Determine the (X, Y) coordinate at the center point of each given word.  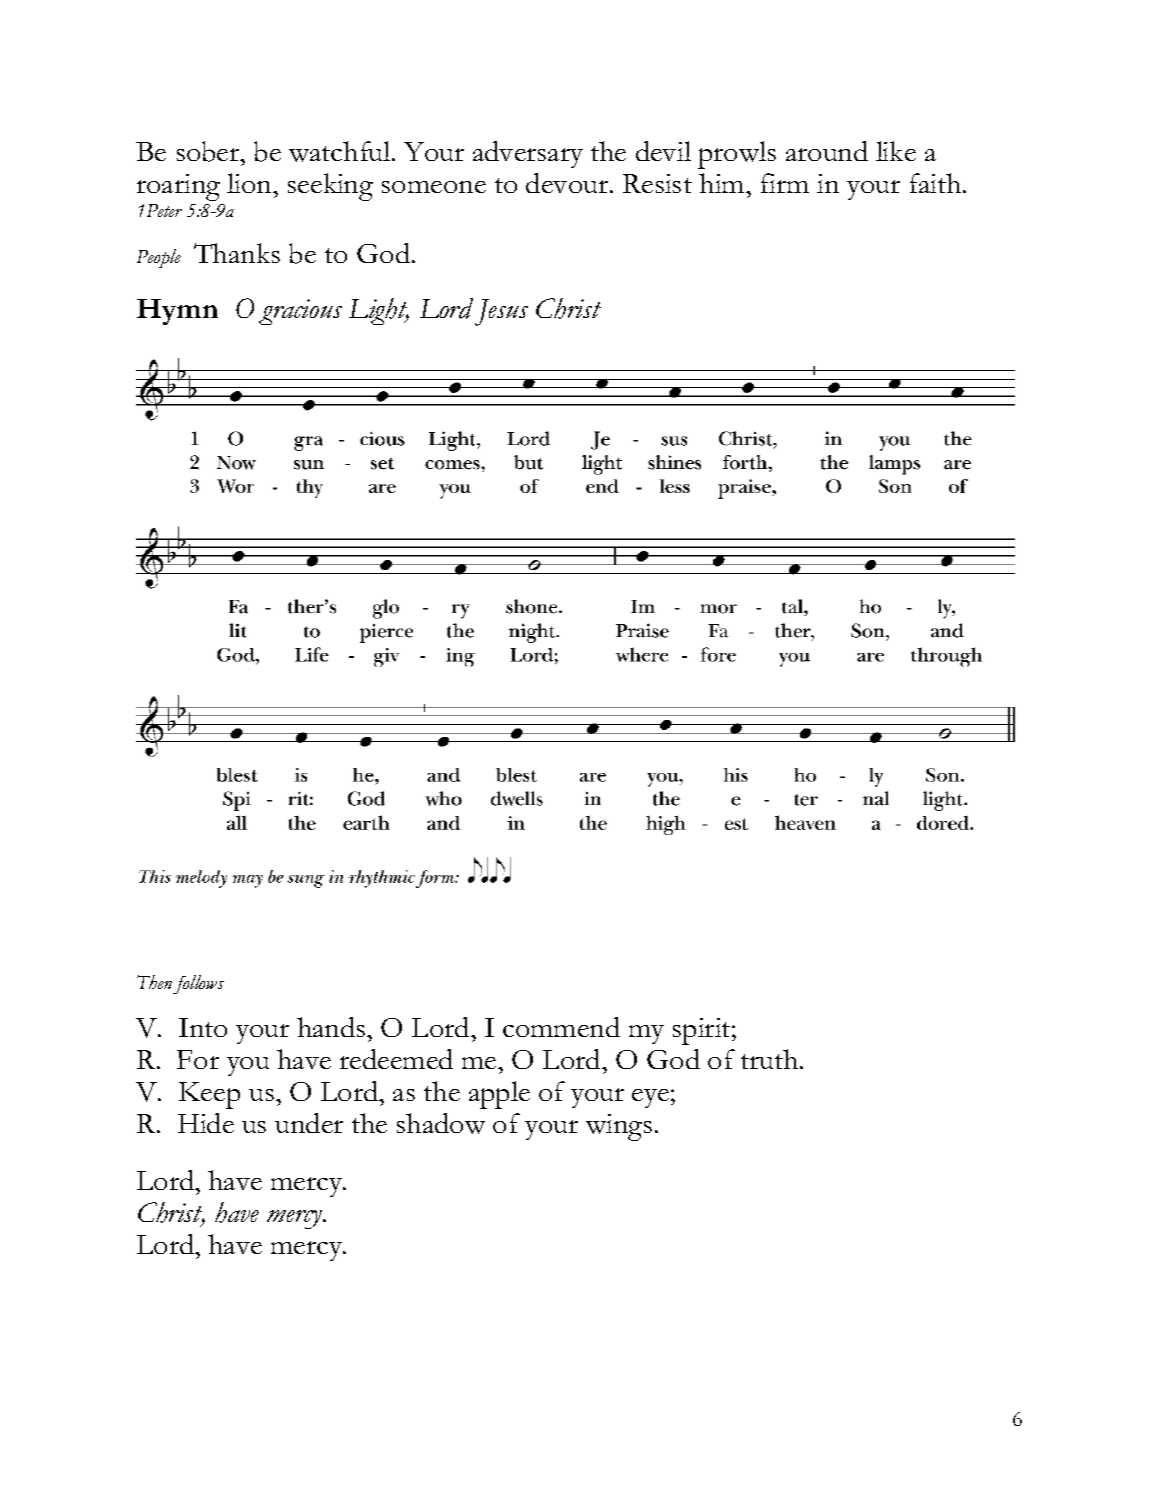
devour (568, 183)
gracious (300, 312)
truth (771, 1059)
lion (251, 183)
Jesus (501, 312)
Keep (209, 1095)
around (827, 151)
